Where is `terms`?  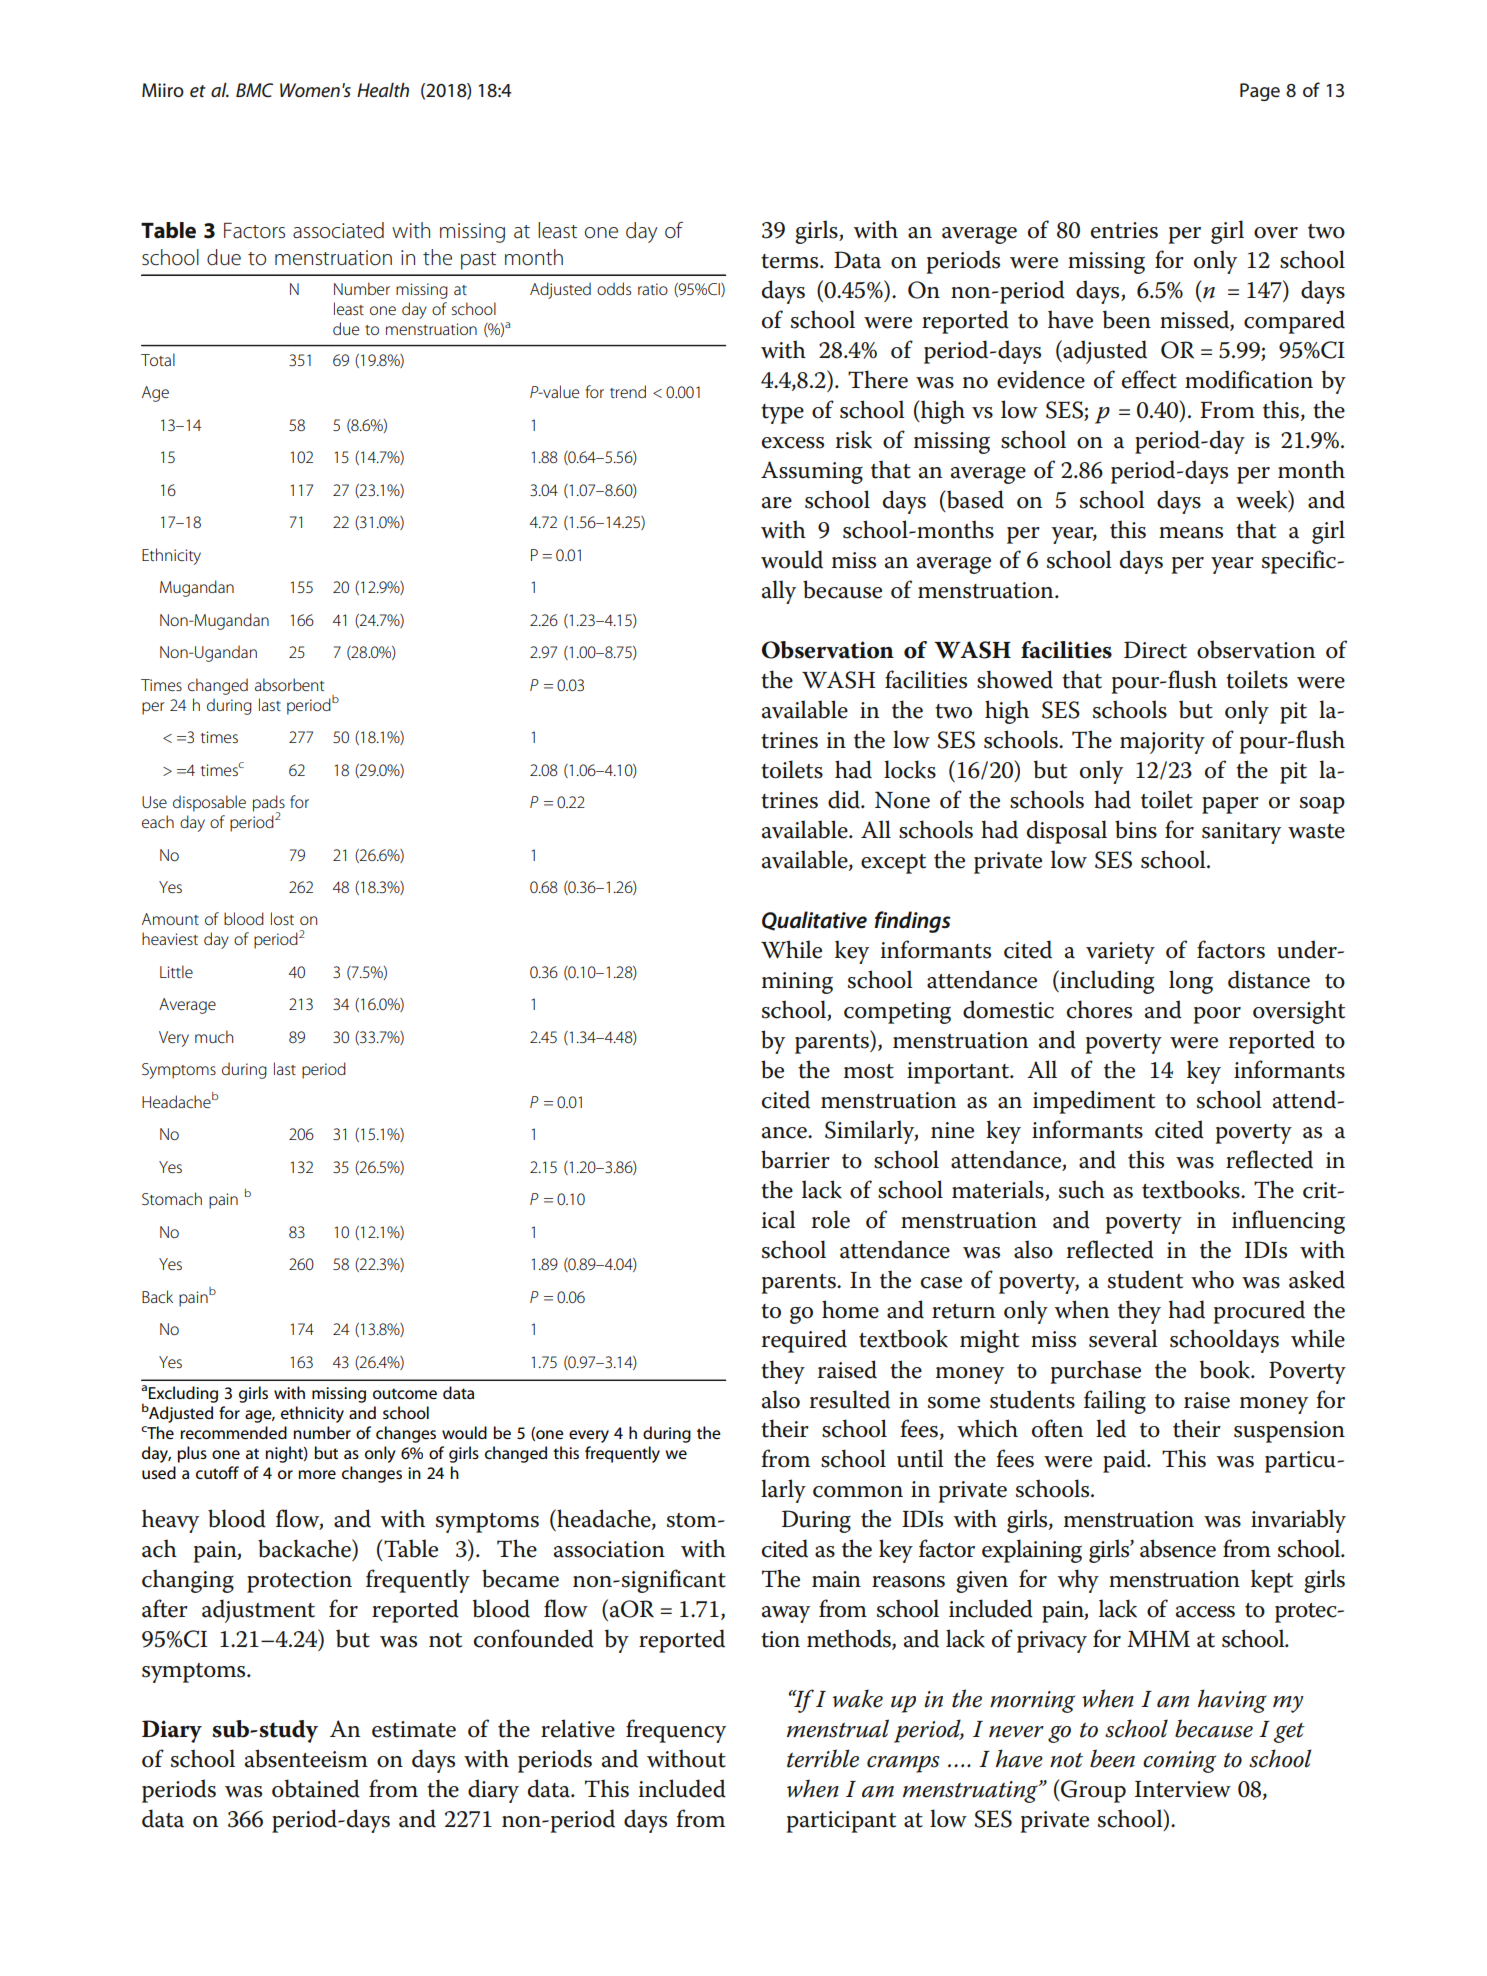 terms is located at coordinates (791, 261).
